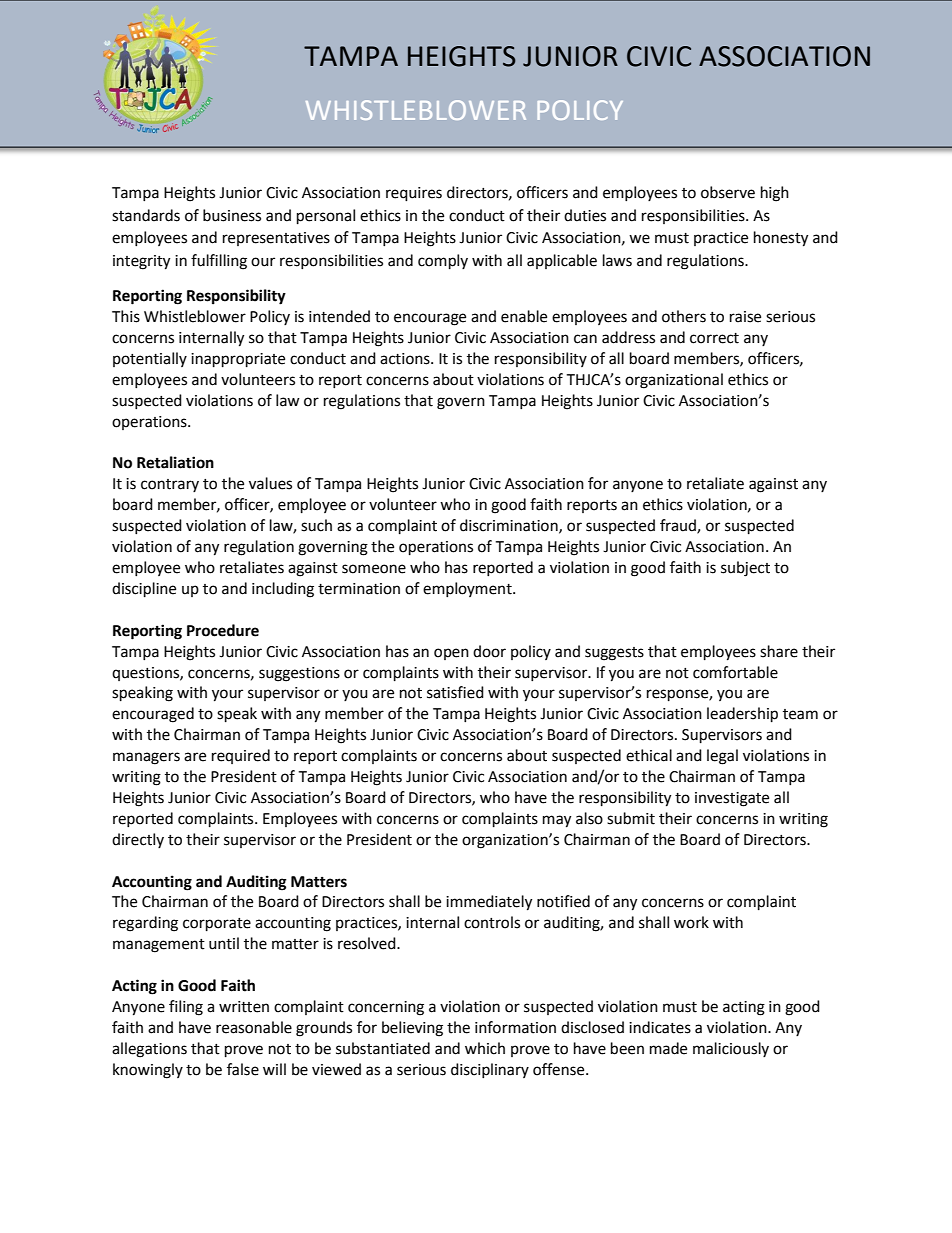  What do you see at coordinates (735, 672) in the image?
I see `comfortable` at bounding box center [735, 672].
